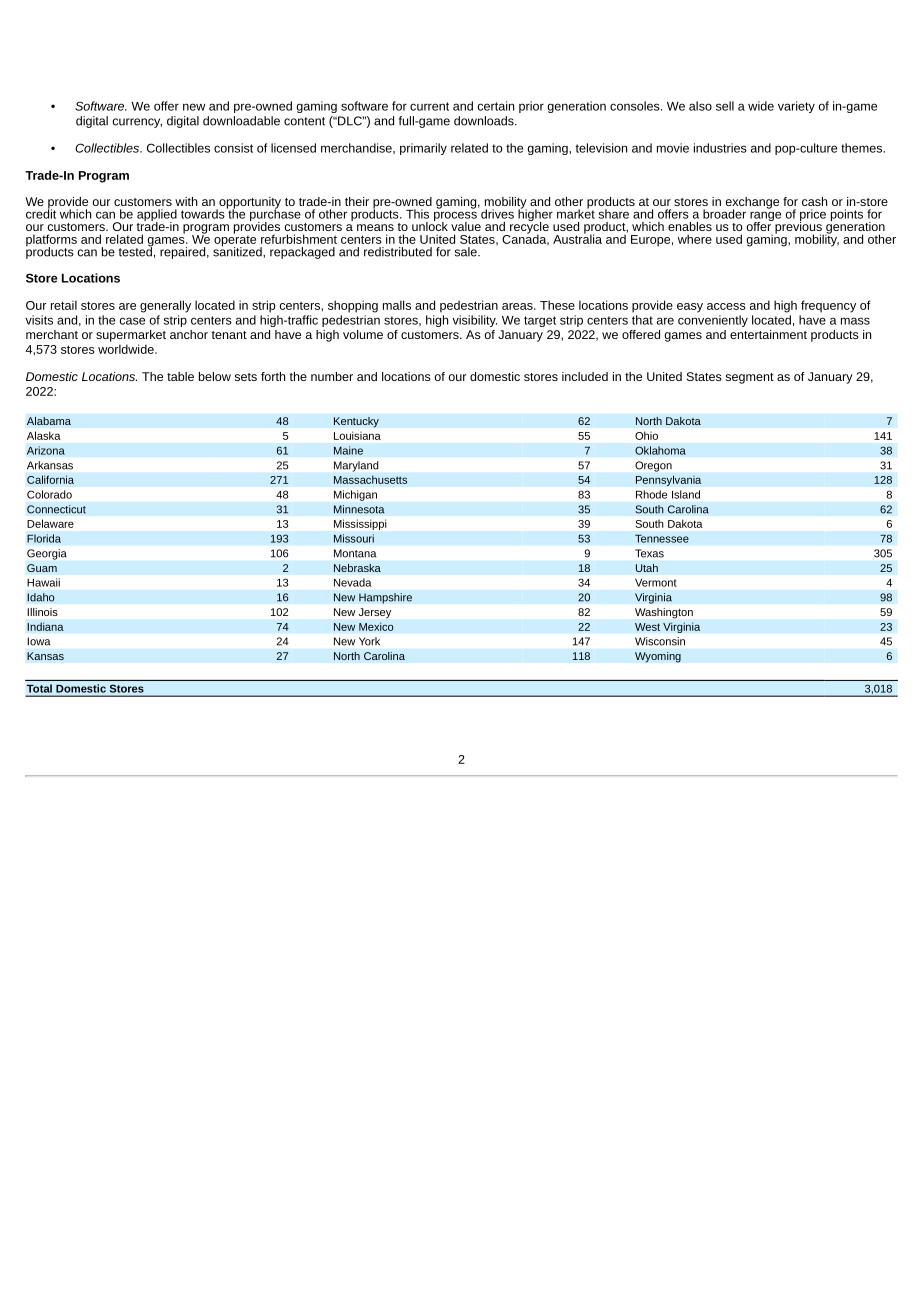 The height and width of the screenshot is (1308, 924). I want to click on Wisconsin, so click(660, 641).
